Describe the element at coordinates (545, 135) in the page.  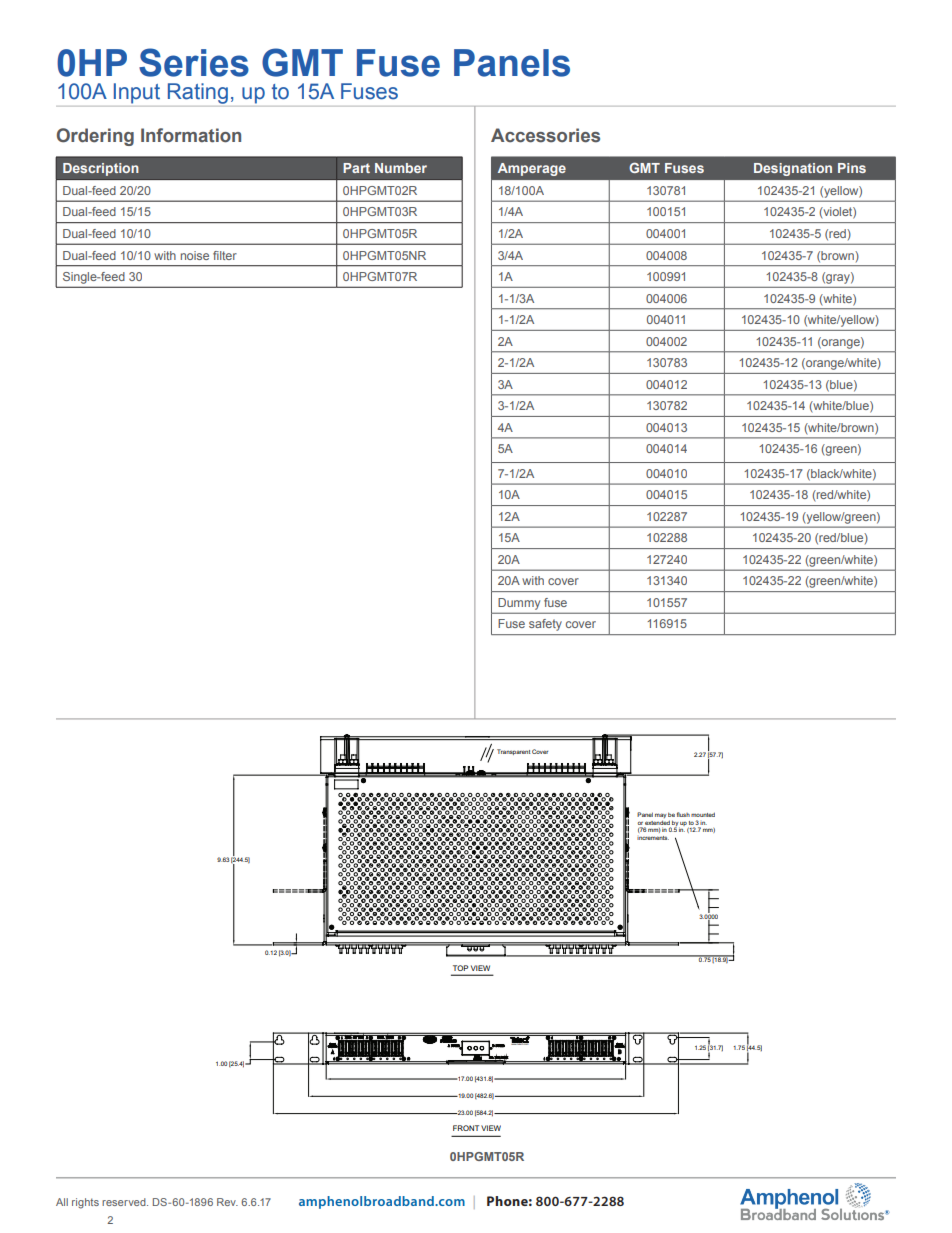
I see `Accessories` at that location.
